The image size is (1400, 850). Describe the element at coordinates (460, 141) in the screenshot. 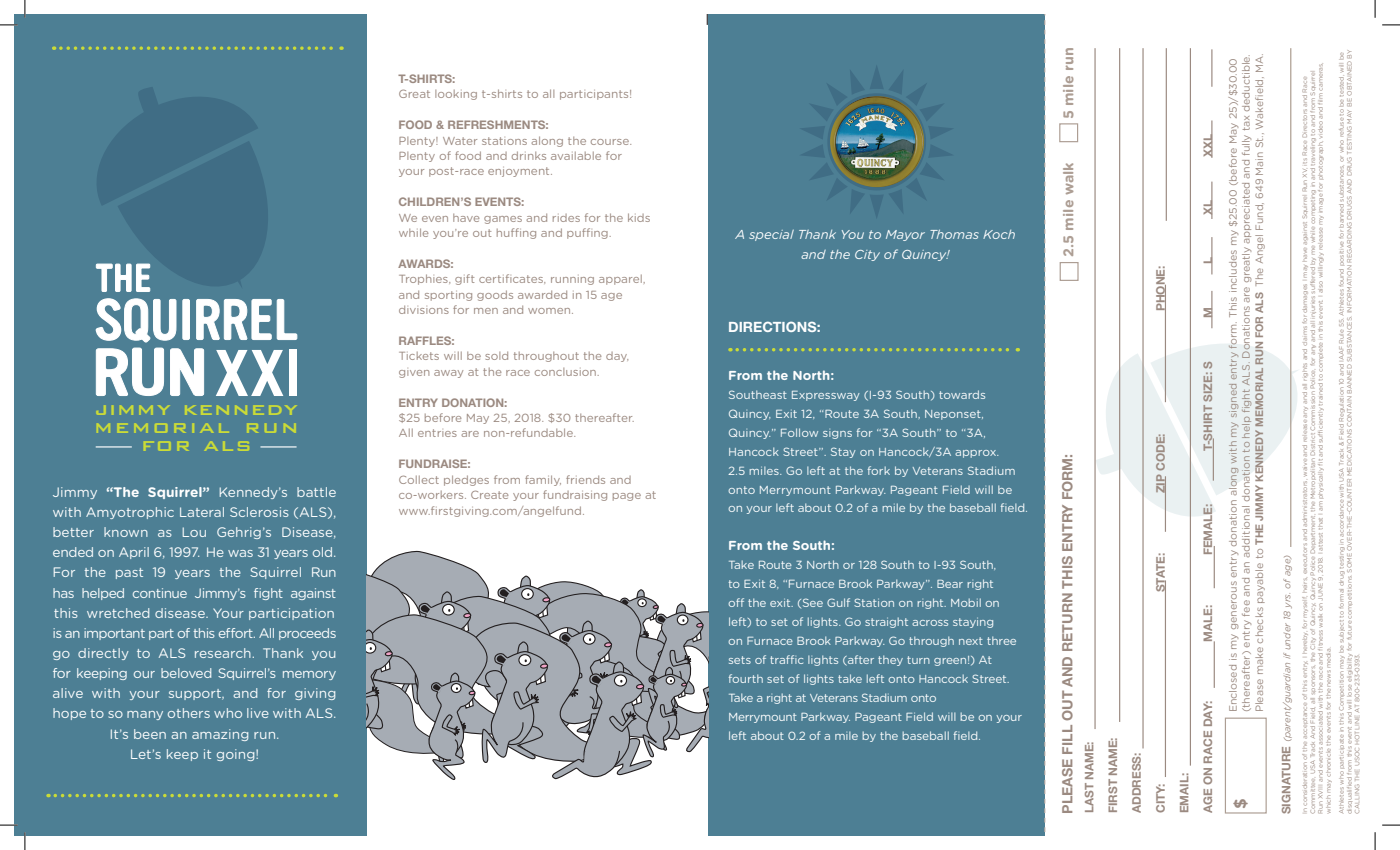

I see `Water` at that location.
